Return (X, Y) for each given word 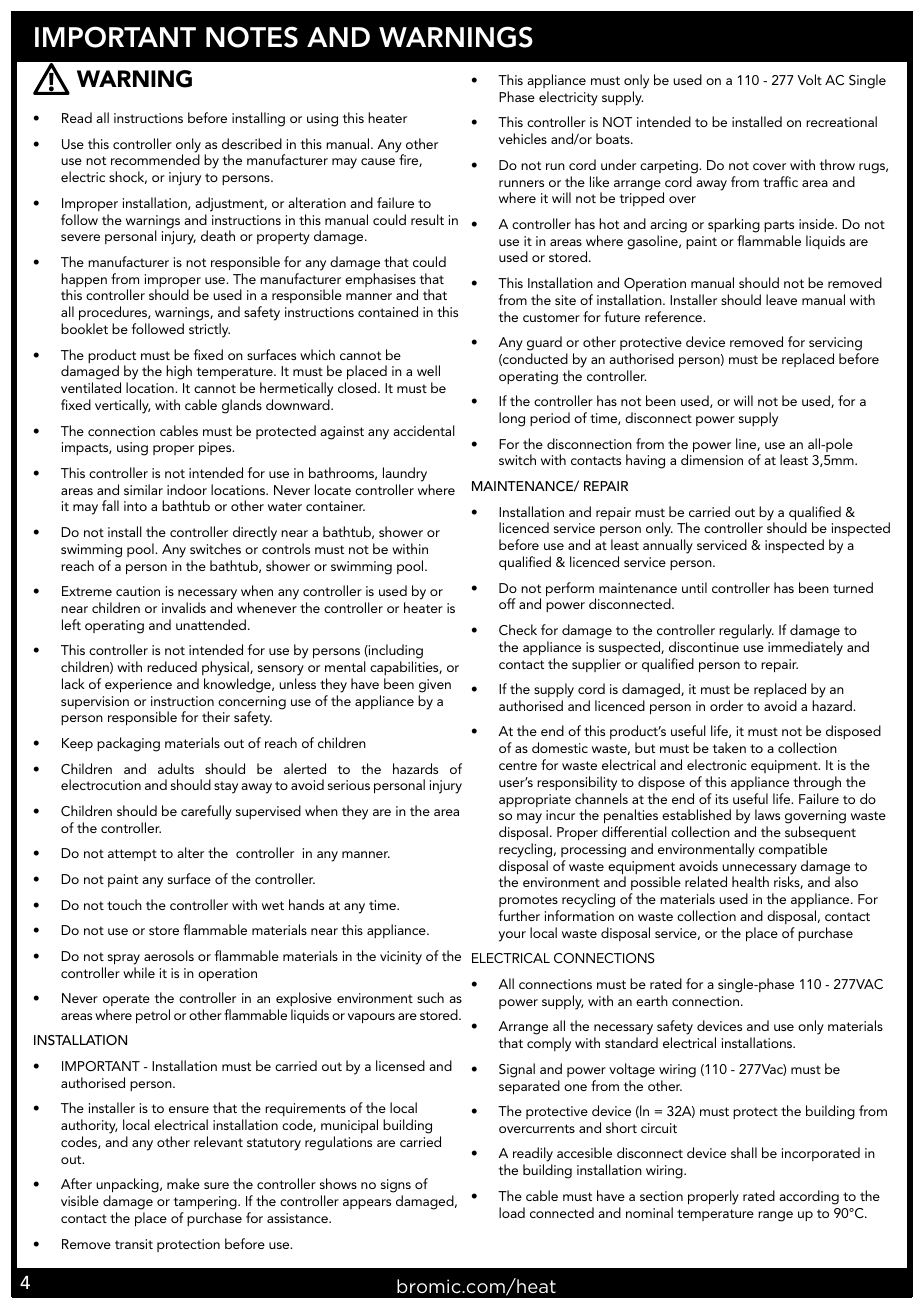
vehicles (523, 138)
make (183, 1183)
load (512, 1212)
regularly (746, 631)
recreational (841, 121)
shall (744, 1152)
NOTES (252, 37)
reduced (172, 666)
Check (518, 629)
